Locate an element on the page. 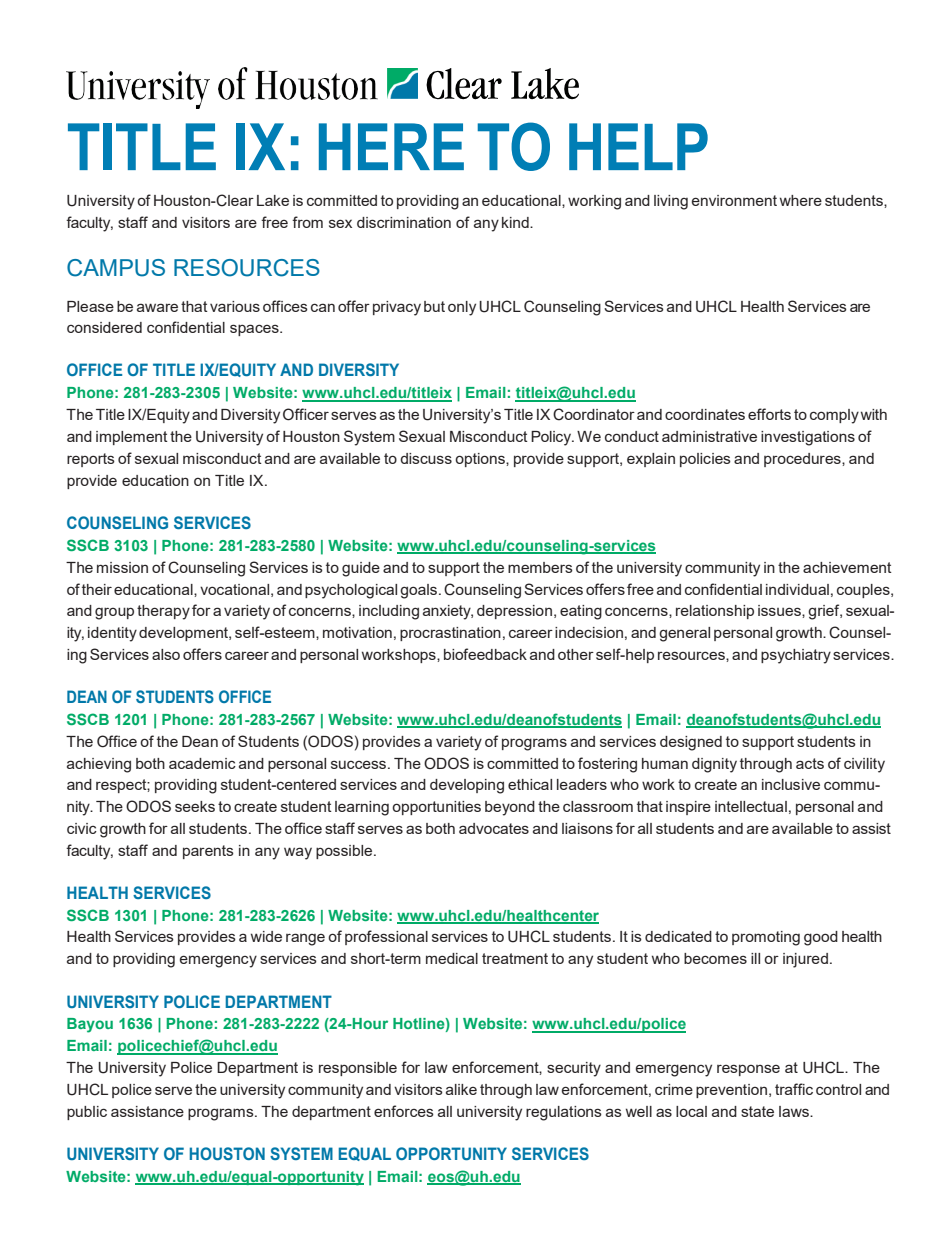 The image size is (952, 1233). public is located at coordinates (87, 1113).
